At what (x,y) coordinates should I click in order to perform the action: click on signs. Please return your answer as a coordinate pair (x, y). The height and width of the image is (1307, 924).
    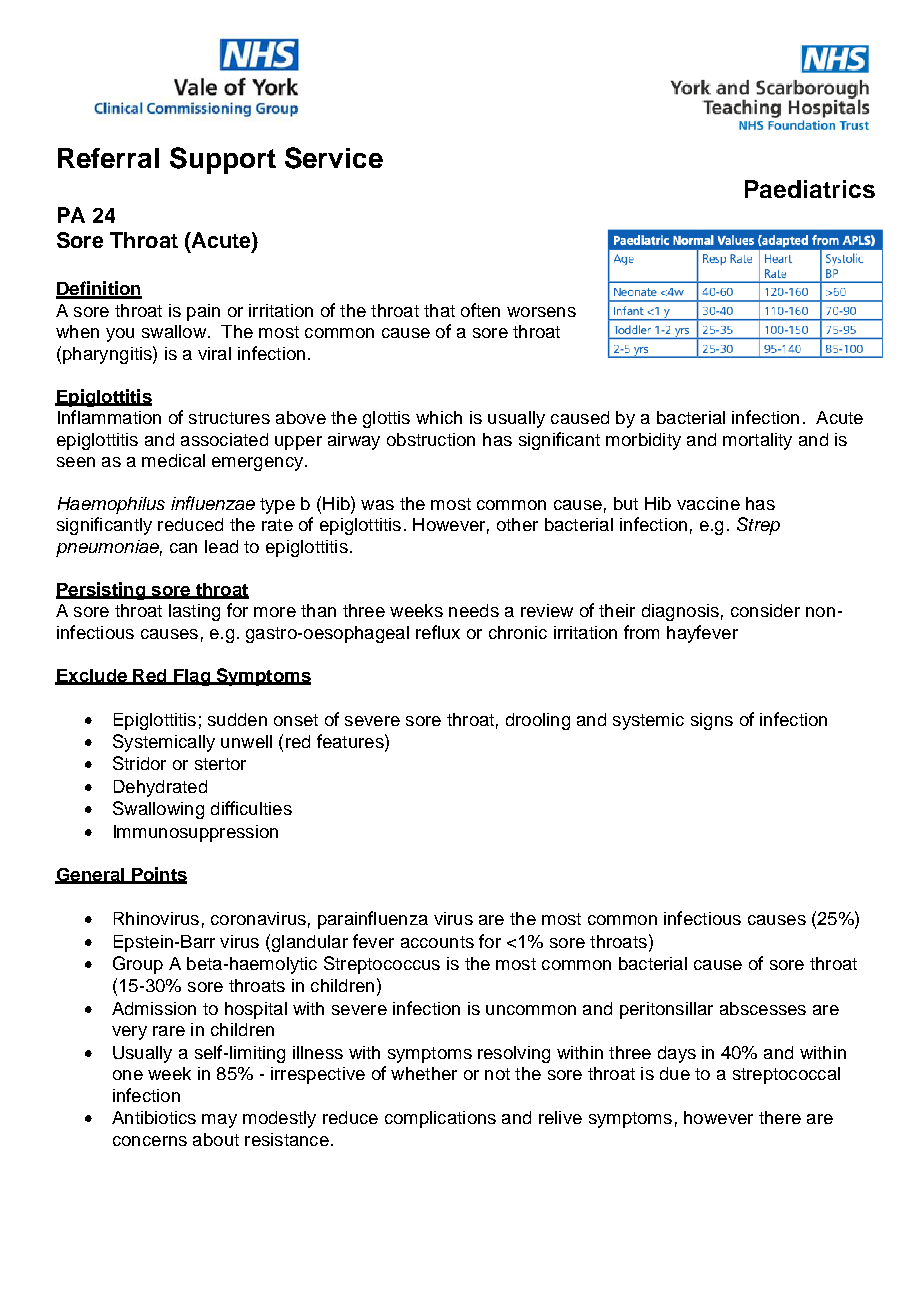
    Looking at the image, I should click on (712, 721).
